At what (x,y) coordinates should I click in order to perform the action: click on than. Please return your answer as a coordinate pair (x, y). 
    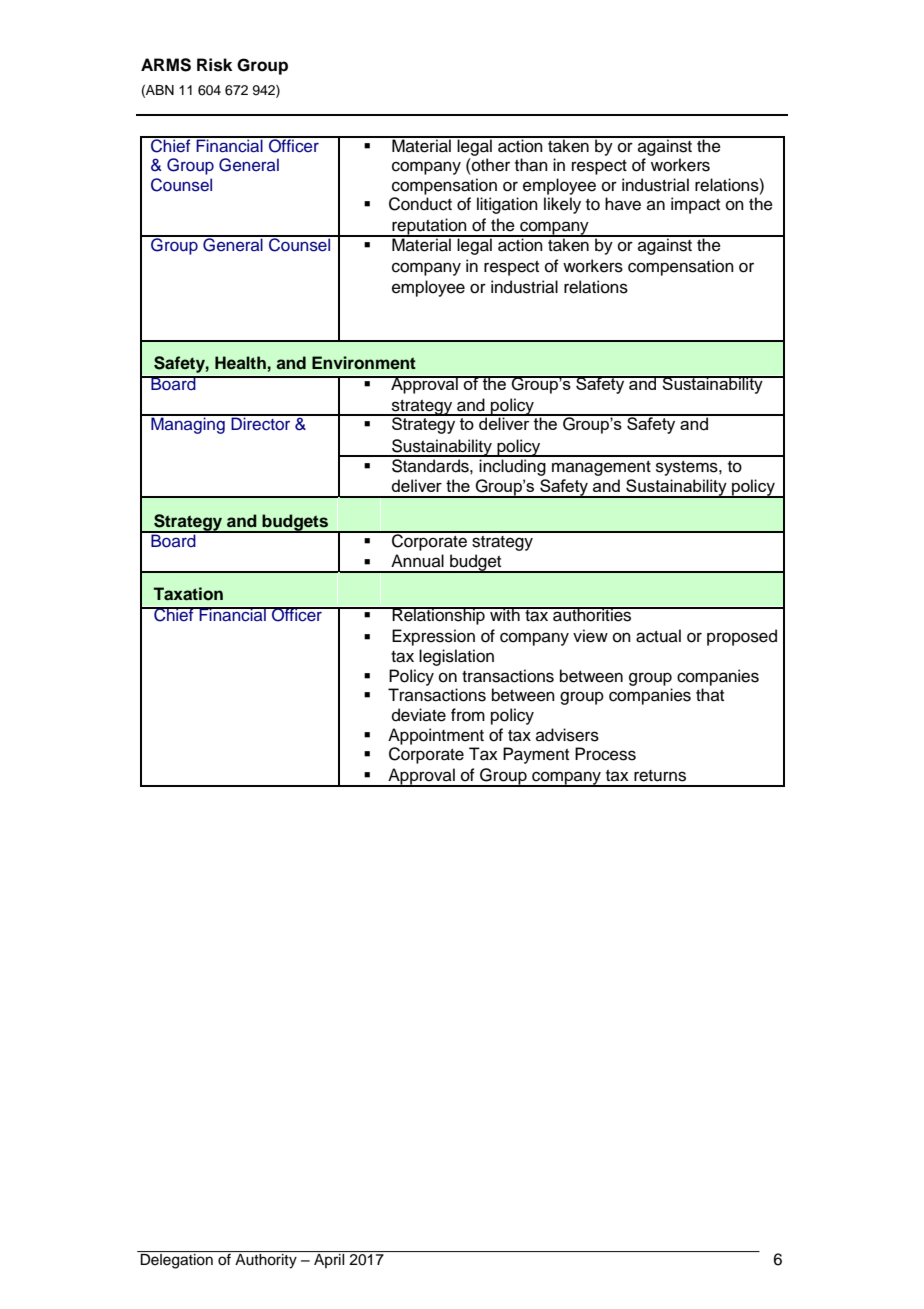
    Looking at the image, I should click on (531, 165).
